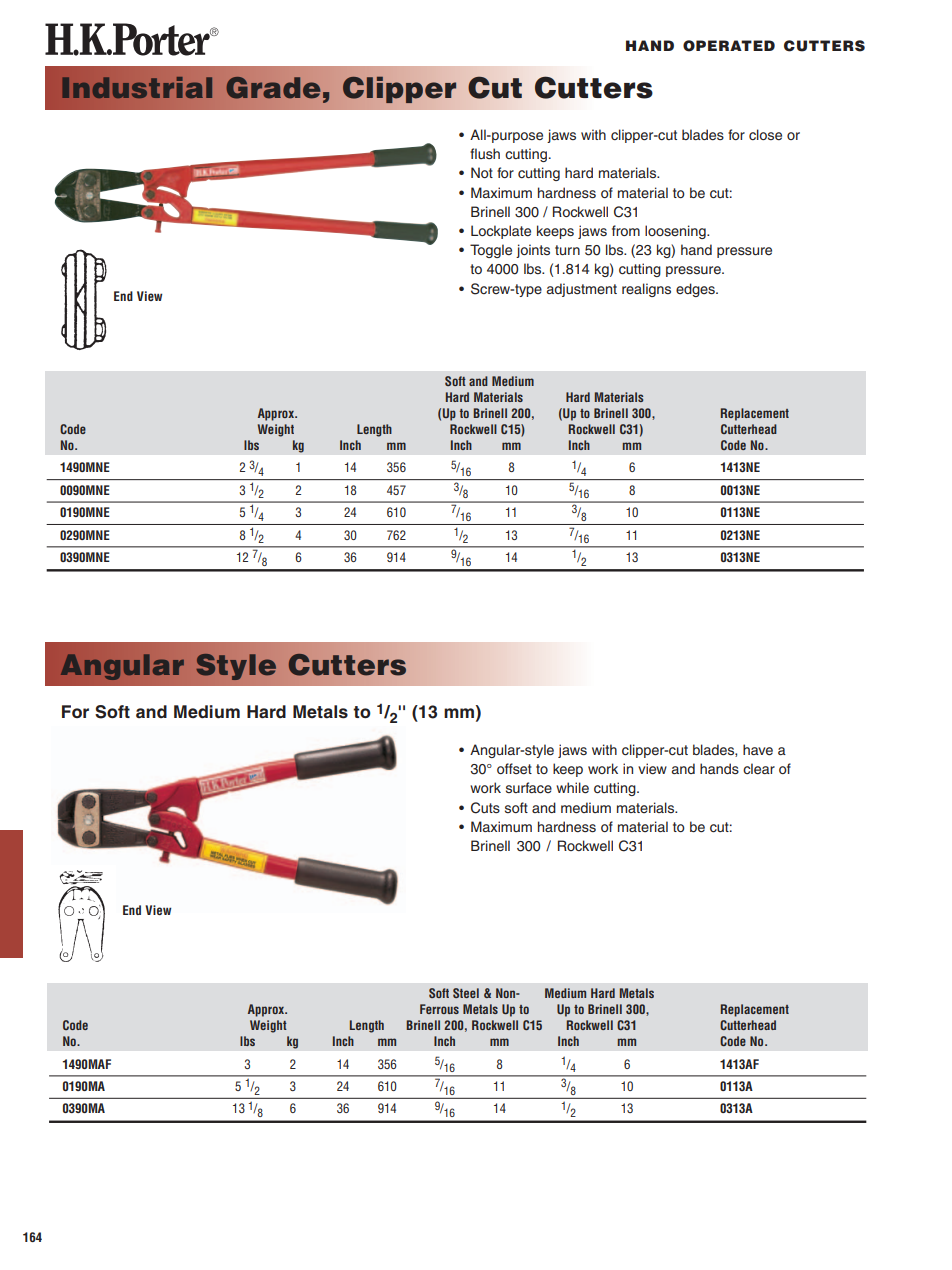 This page has height=1270, width=952. Describe the element at coordinates (485, 153) in the page. I see `flush` at that location.
